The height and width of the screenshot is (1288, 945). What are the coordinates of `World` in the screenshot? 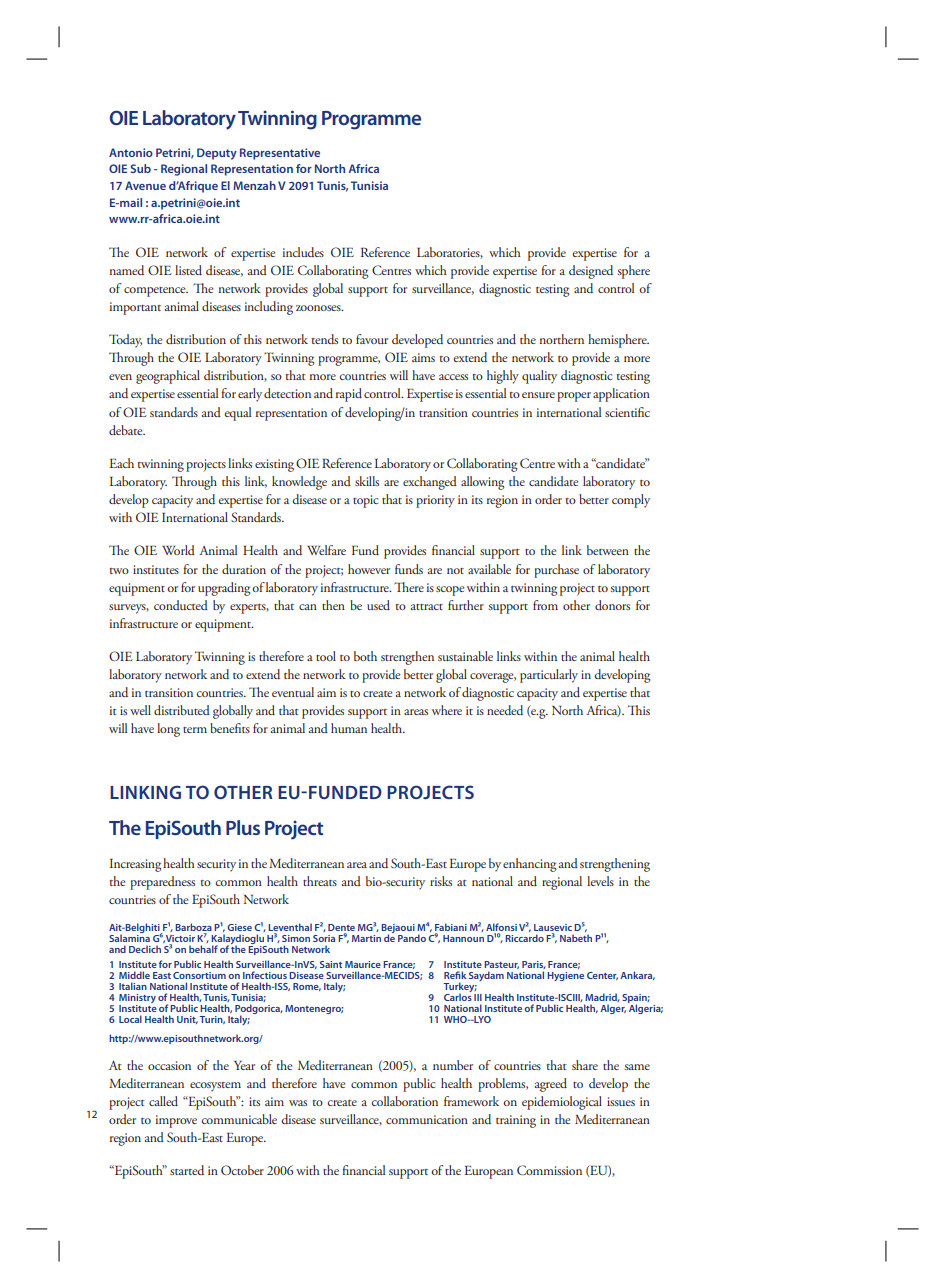 It's located at (178, 550).
